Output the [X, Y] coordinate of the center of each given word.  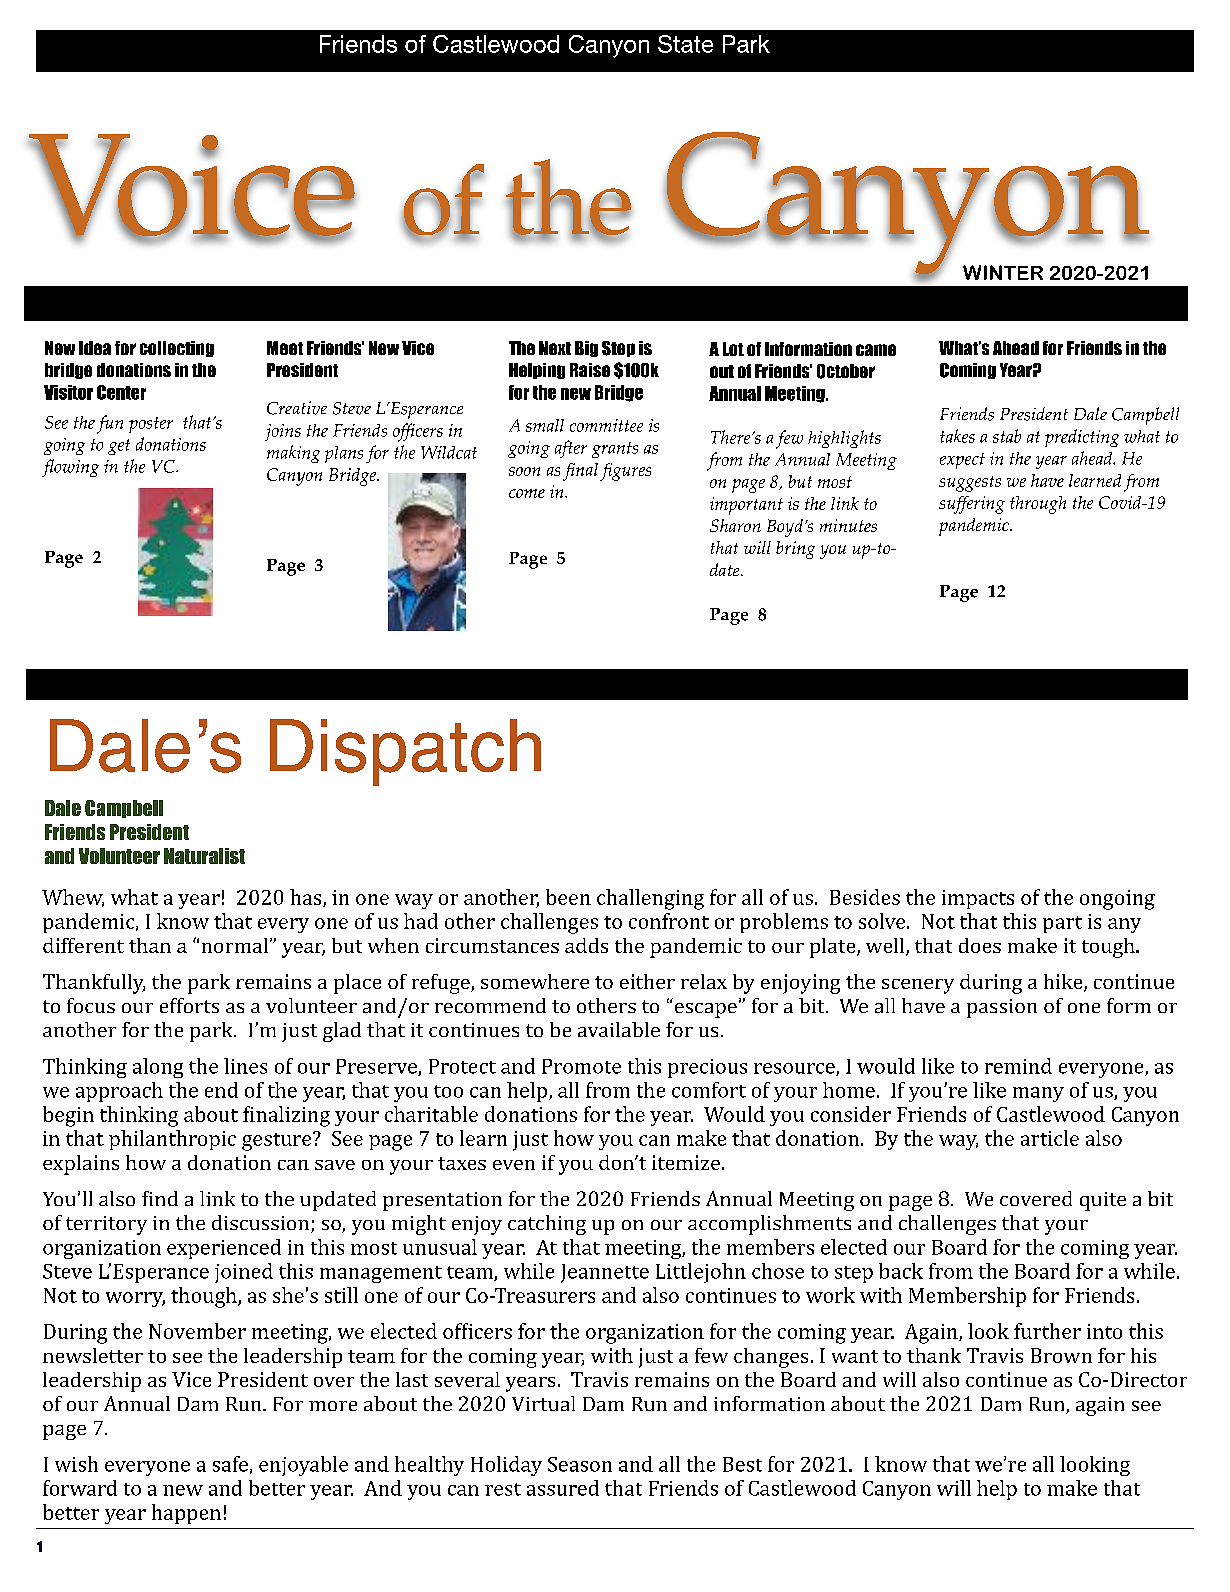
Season [580, 1464]
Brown [1061, 1355]
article [1050, 1138]
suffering [972, 505]
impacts [978, 899]
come [527, 493]
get [119, 447]
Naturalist [204, 856]
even [514, 1165]
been [568, 897]
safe [230, 1464]
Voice [192, 186]
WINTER [1003, 272]
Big [586, 349]
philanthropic [172, 1140]
